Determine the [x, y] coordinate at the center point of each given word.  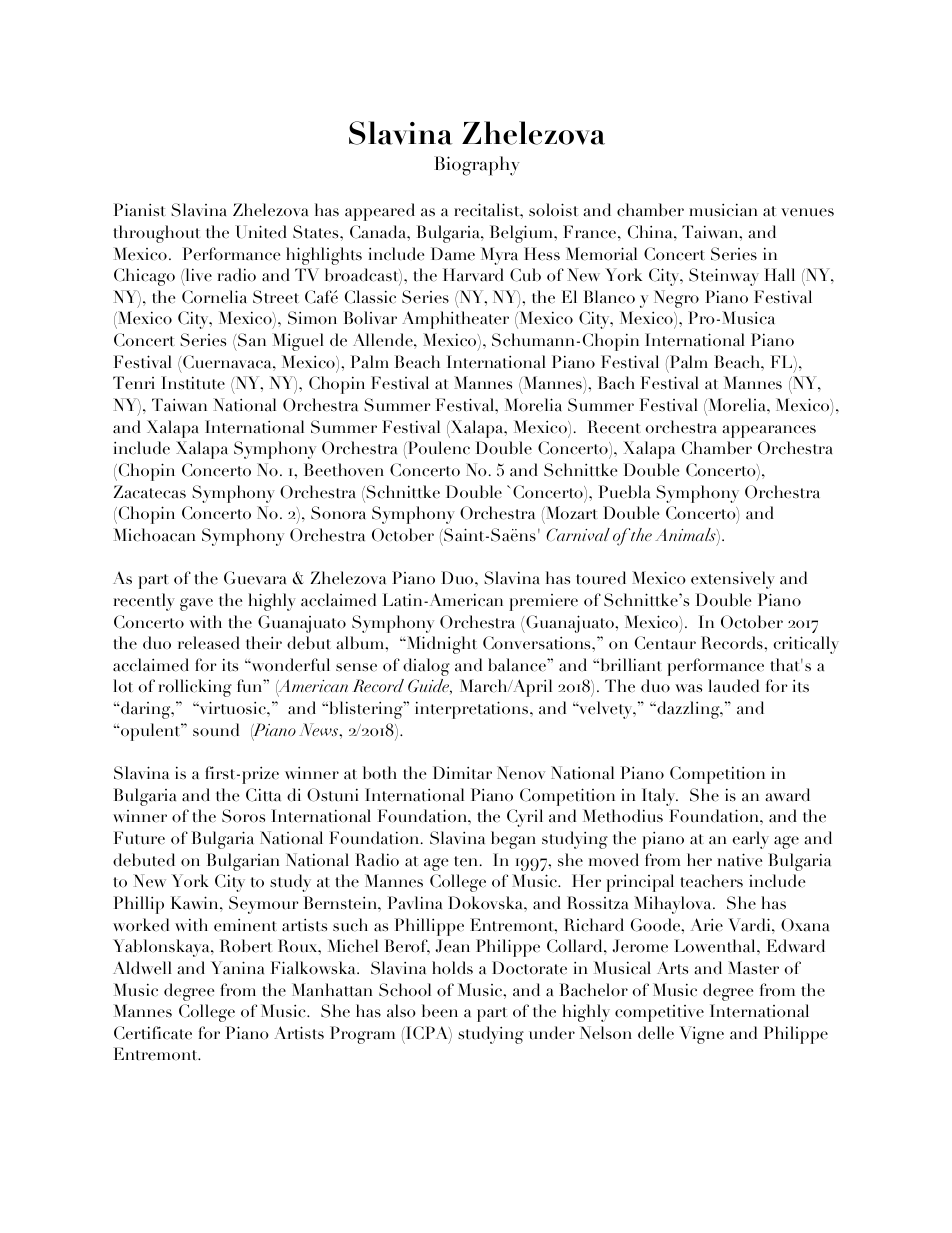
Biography [477, 166]
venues [807, 212]
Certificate [153, 1033]
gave [196, 604]
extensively [733, 580]
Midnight [441, 645]
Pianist [140, 210]
